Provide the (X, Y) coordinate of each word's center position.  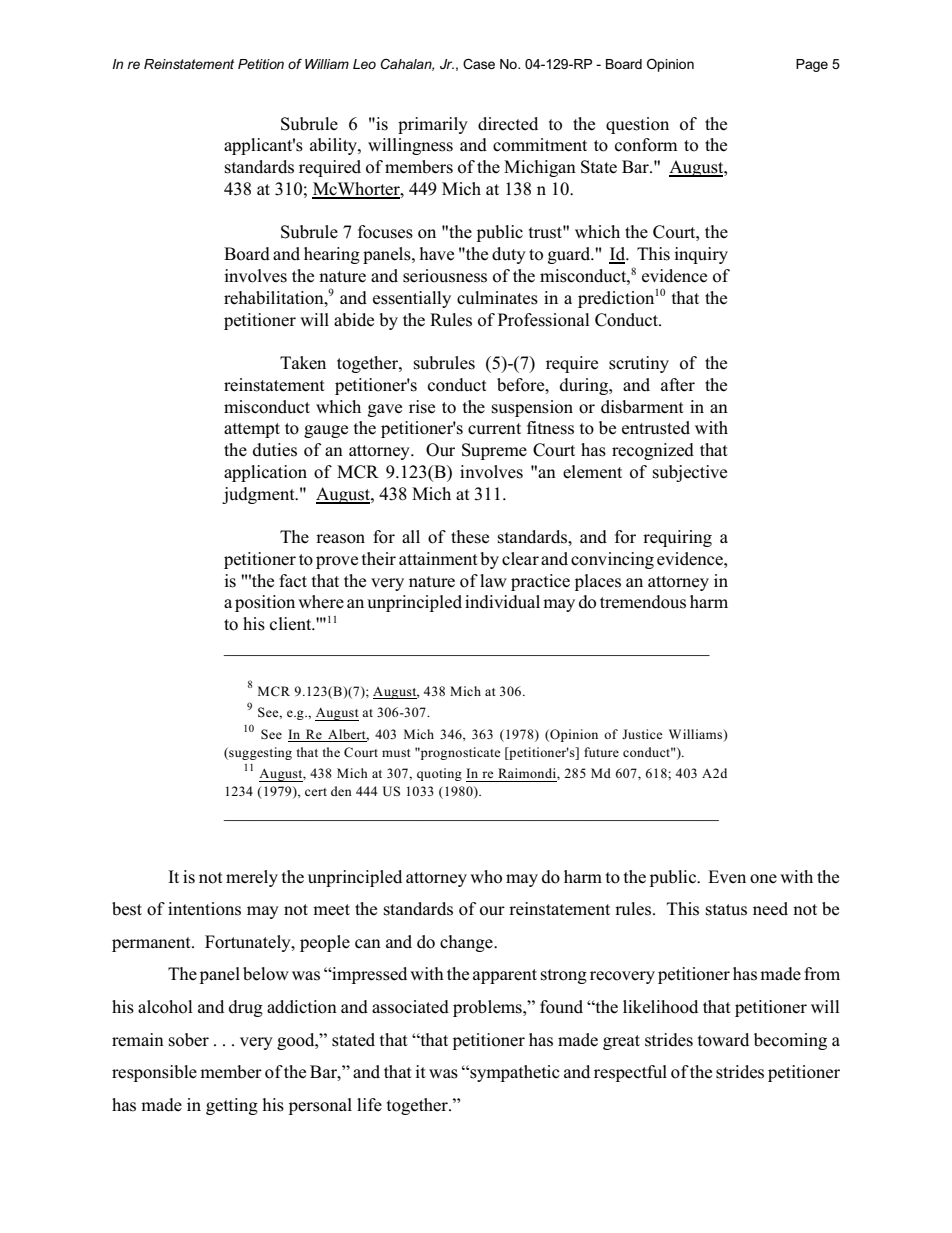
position (265, 603)
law (493, 580)
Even (727, 876)
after (678, 385)
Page (812, 65)
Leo (364, 64)
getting (232, 1106)
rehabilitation (275, 298)
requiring (677, 538)
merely (252, 878)
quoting (439, 774)
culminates (497, 298)
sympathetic (514, 1073)
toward (723, 1040)
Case (479, 64)
